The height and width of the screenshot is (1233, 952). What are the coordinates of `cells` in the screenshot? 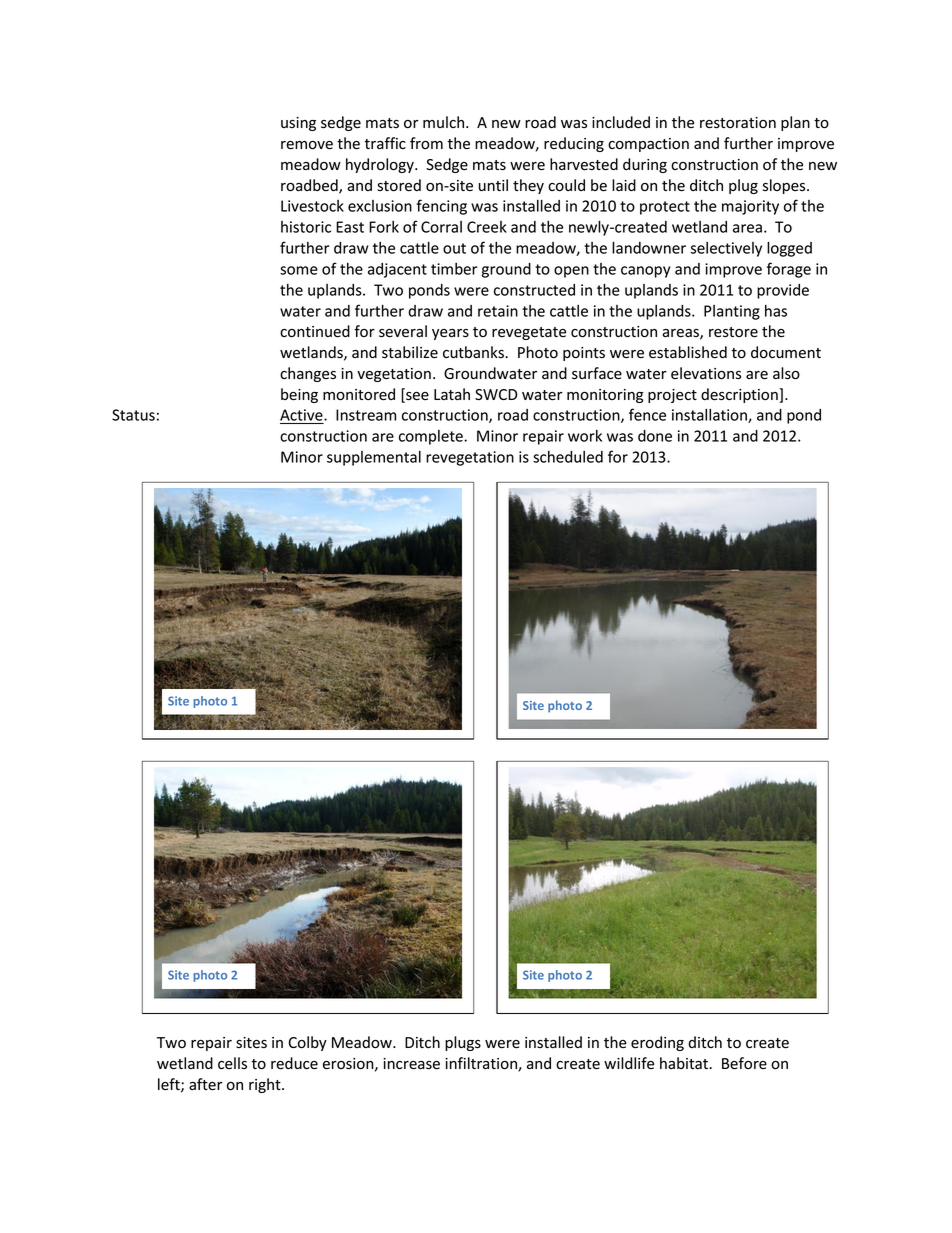 It's located at (232, 1063).
